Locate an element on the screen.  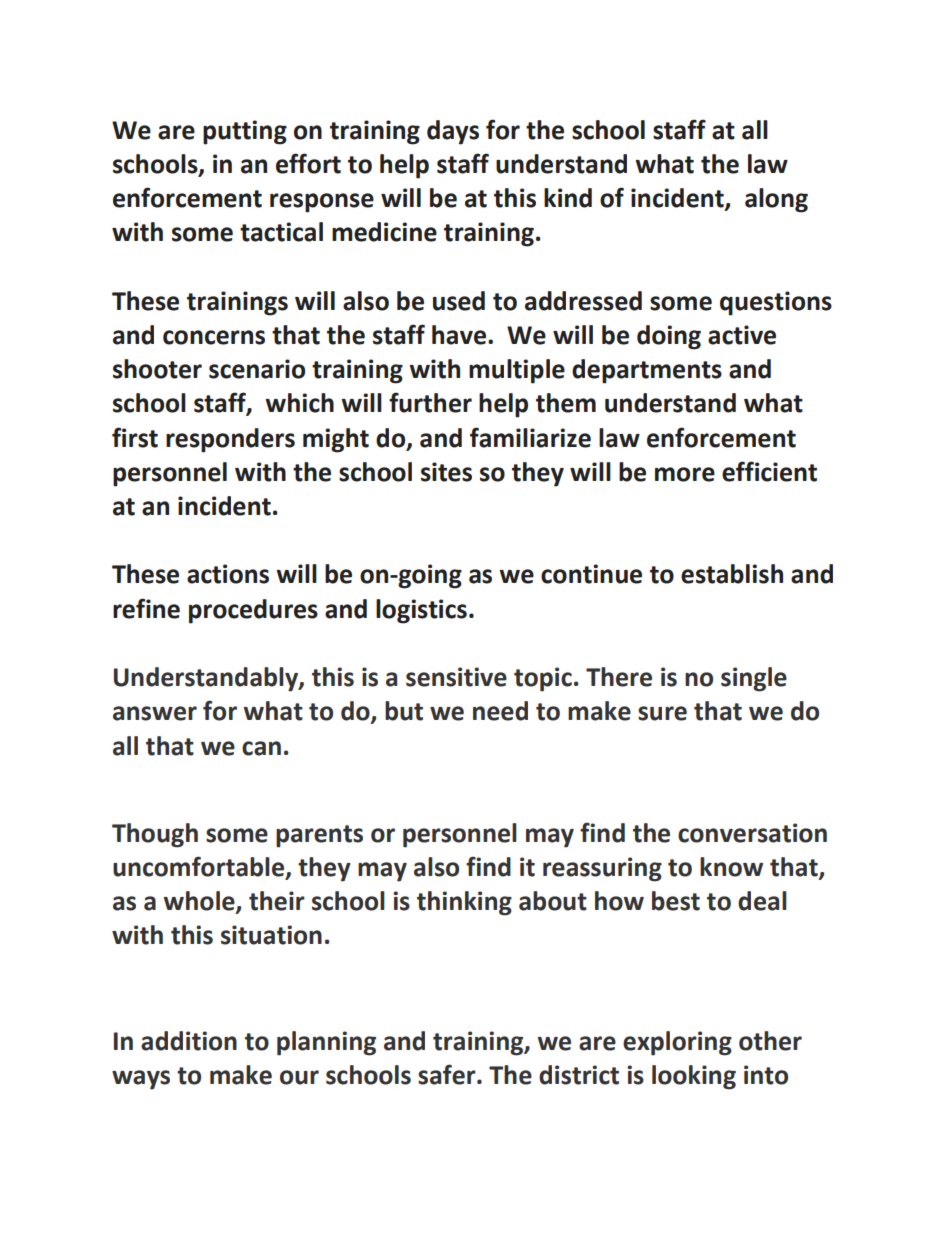
along is located at coordinates (776, 200).
